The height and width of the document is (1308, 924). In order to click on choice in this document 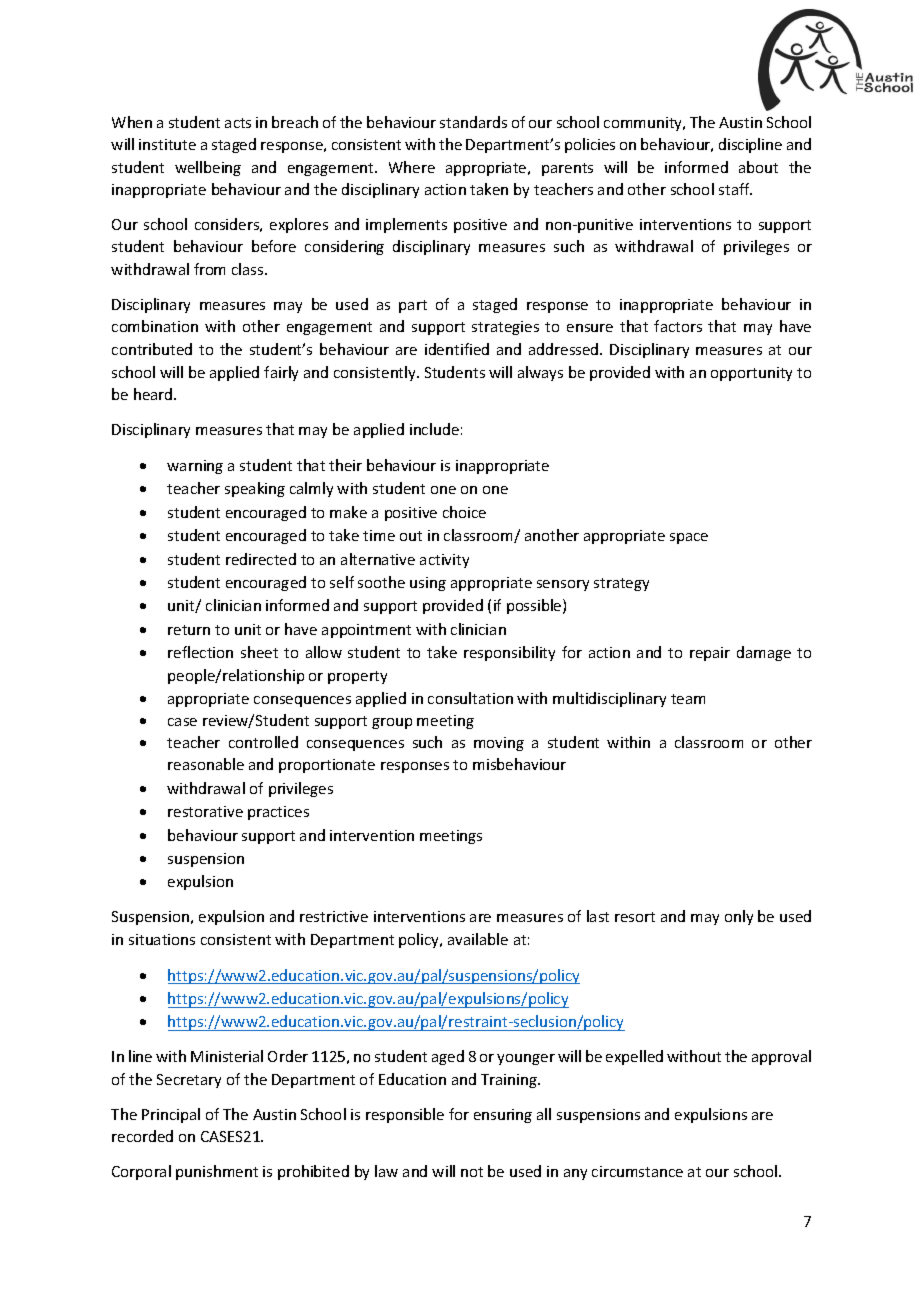, I will do `click(464, 512)`.
